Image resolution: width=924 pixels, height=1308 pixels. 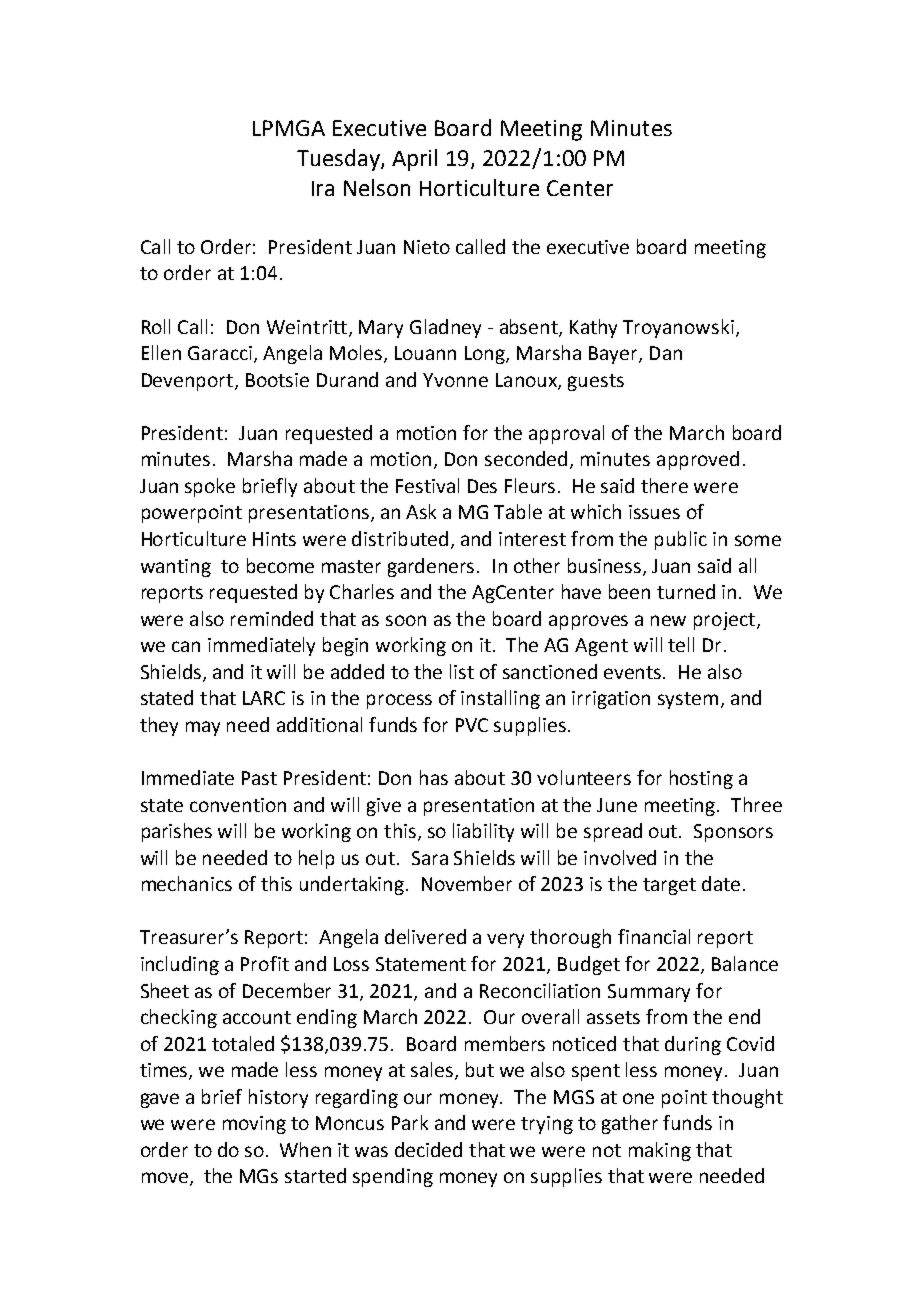 What do you see at coordinates (254, 1125) in the screenshot?
I see `moving` at bounding box center [254, 1125].
